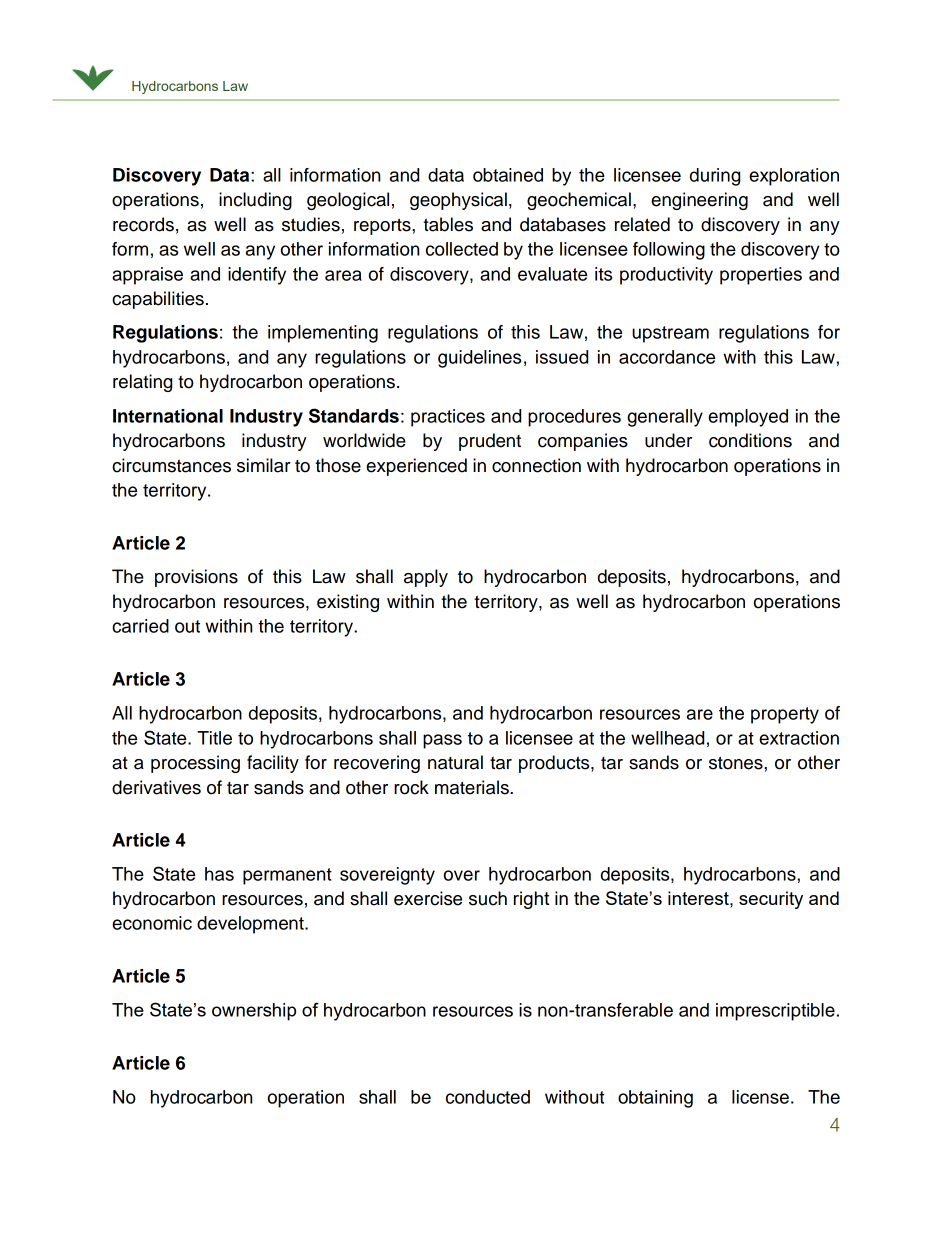 The width and height of the screenshot is (952, 1233). What do you see at coordinates (458, 201) in the screenshot?
I see `geophysical` at bounding box center [458, 201].
